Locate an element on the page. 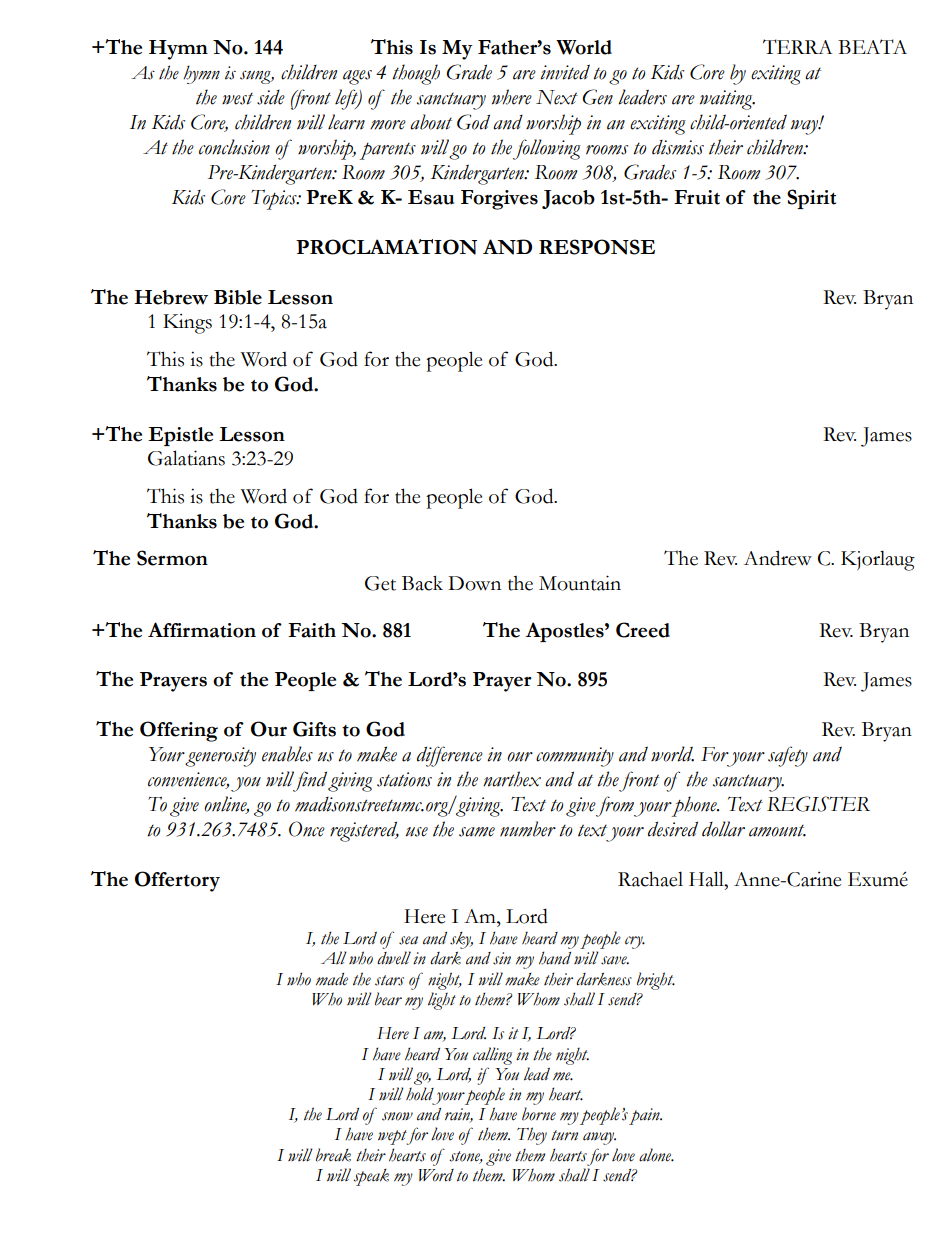  Down is located at coordinates (474, 583).
